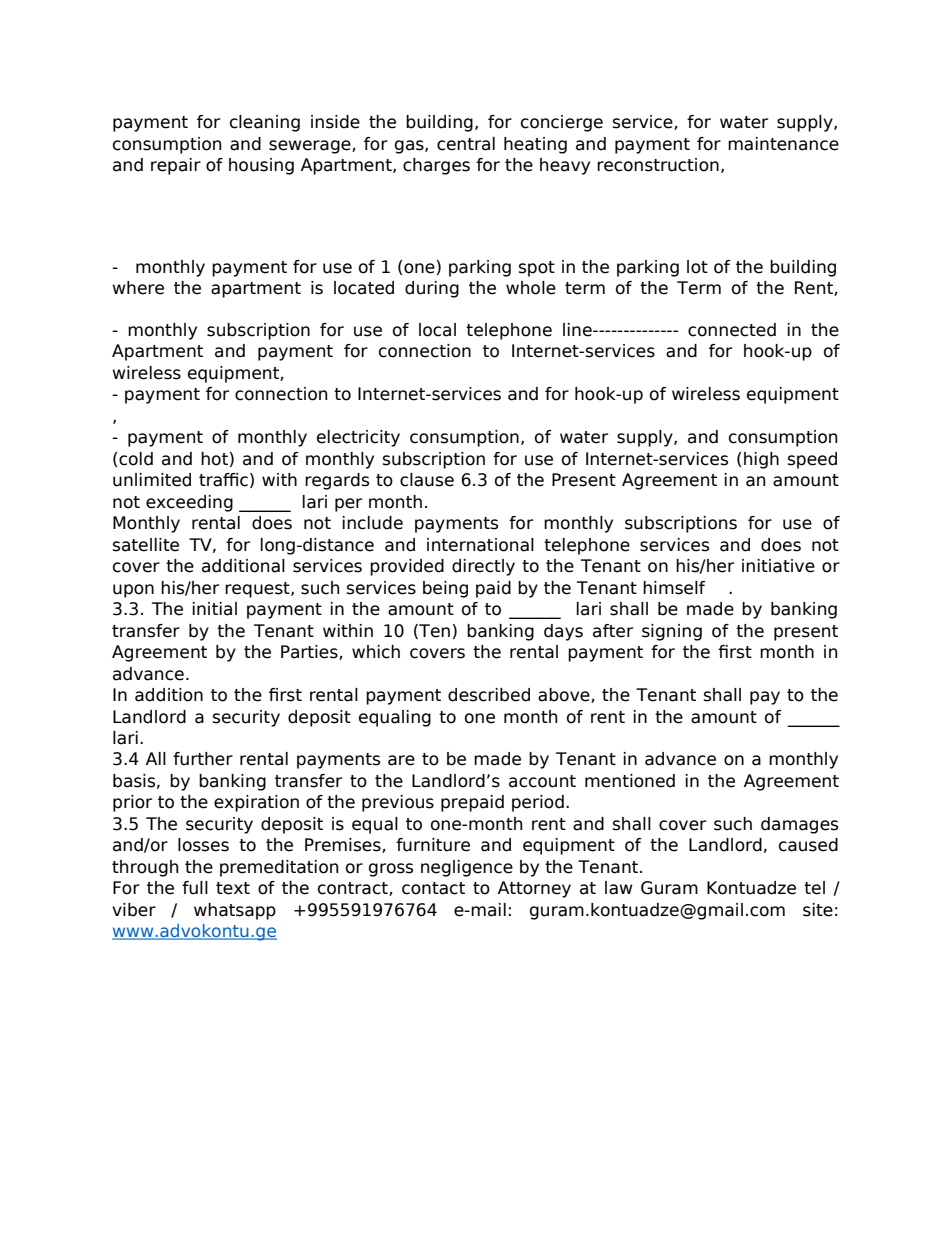 Image resolution: width=952 pixels, height=1233 pixels. What do you see at coordinates (176, 166) in the page?
I see `repair` at bounding box center [176, 166].
